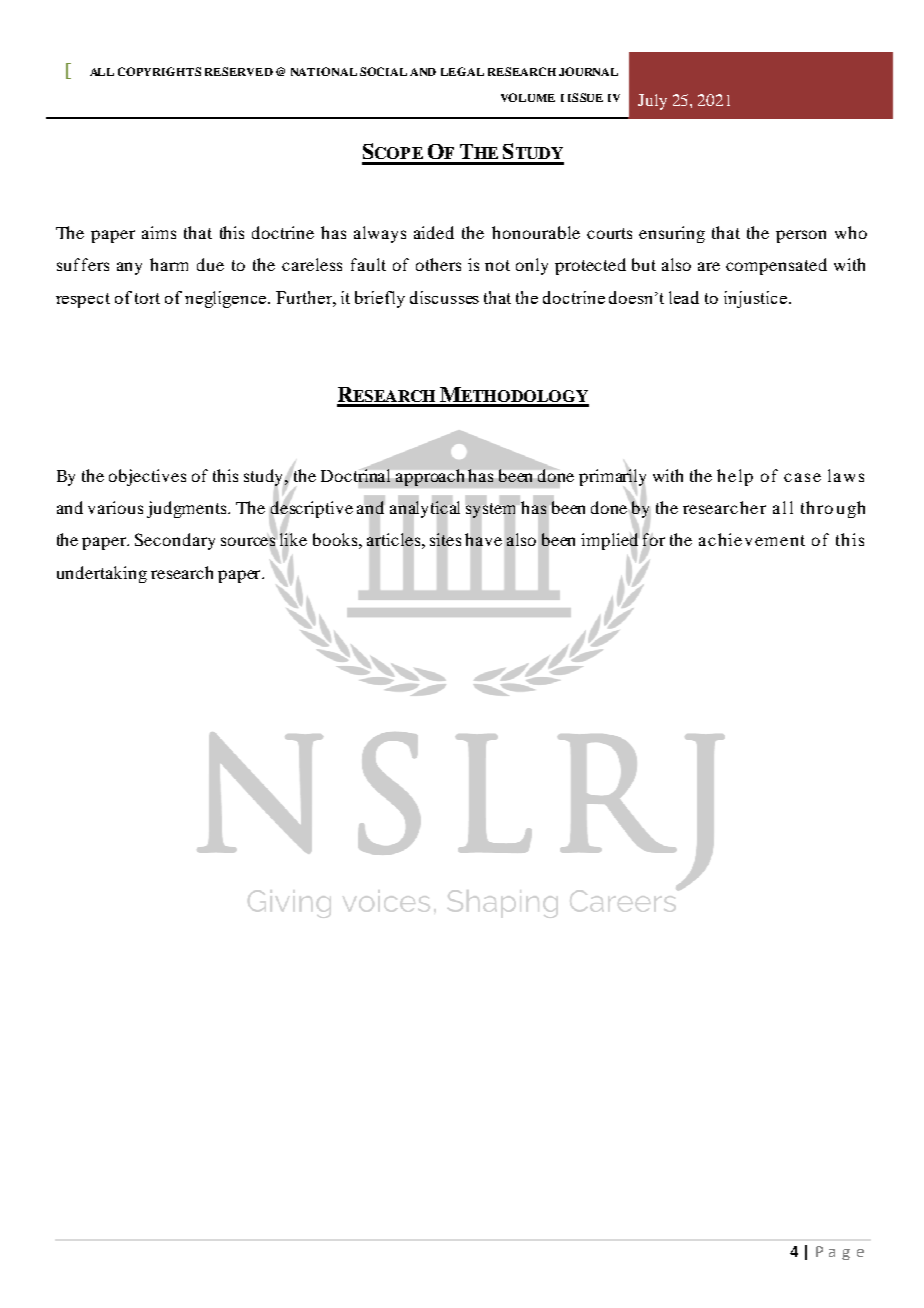 The width and height of the screenshot is (924, 1308). I want to click on help, so click(735, 477).
